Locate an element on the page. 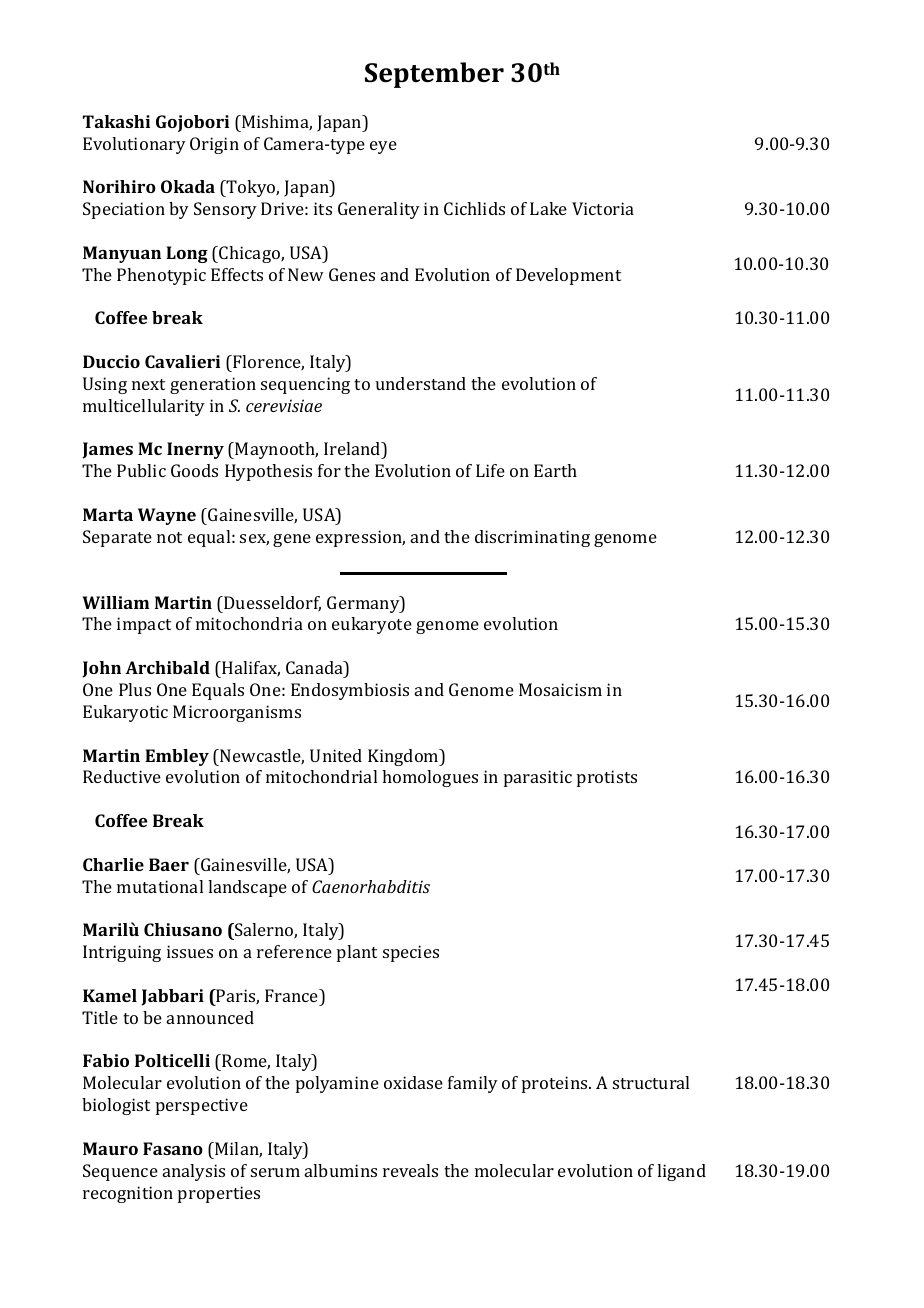  Takashi is located at coordinates (116, 121).
